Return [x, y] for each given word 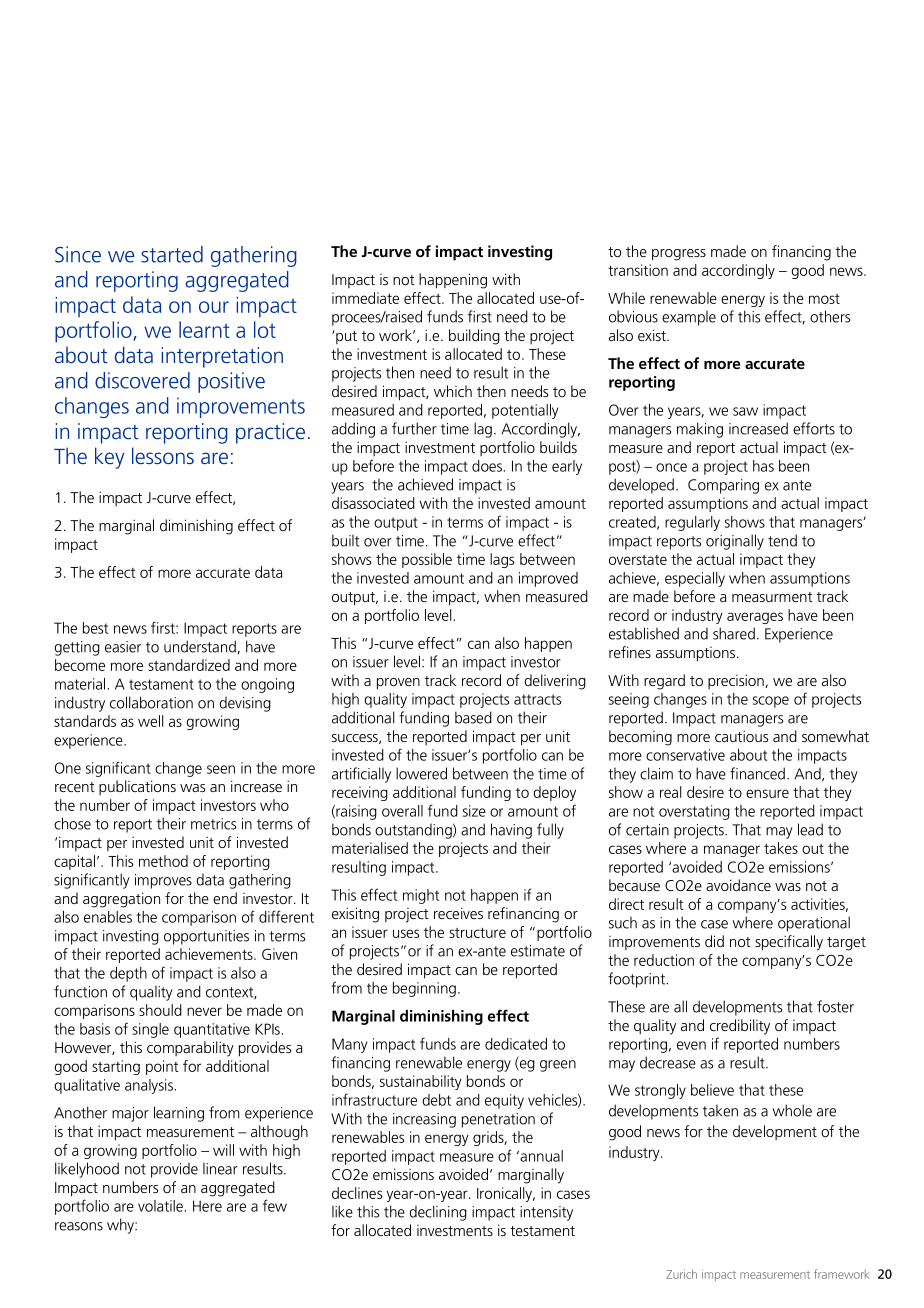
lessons [163, 455]
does [487, 466]
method [163, 861]
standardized [189, 665]
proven [398, 684]
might [421, 896]
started [172, 254]
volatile [160, 1206]
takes [781, 848]
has [763, 466]
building [474, 337]
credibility [740, 1027]
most [824, 299]
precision [737, 681]
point [162, 1067]
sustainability [421, 1082]
